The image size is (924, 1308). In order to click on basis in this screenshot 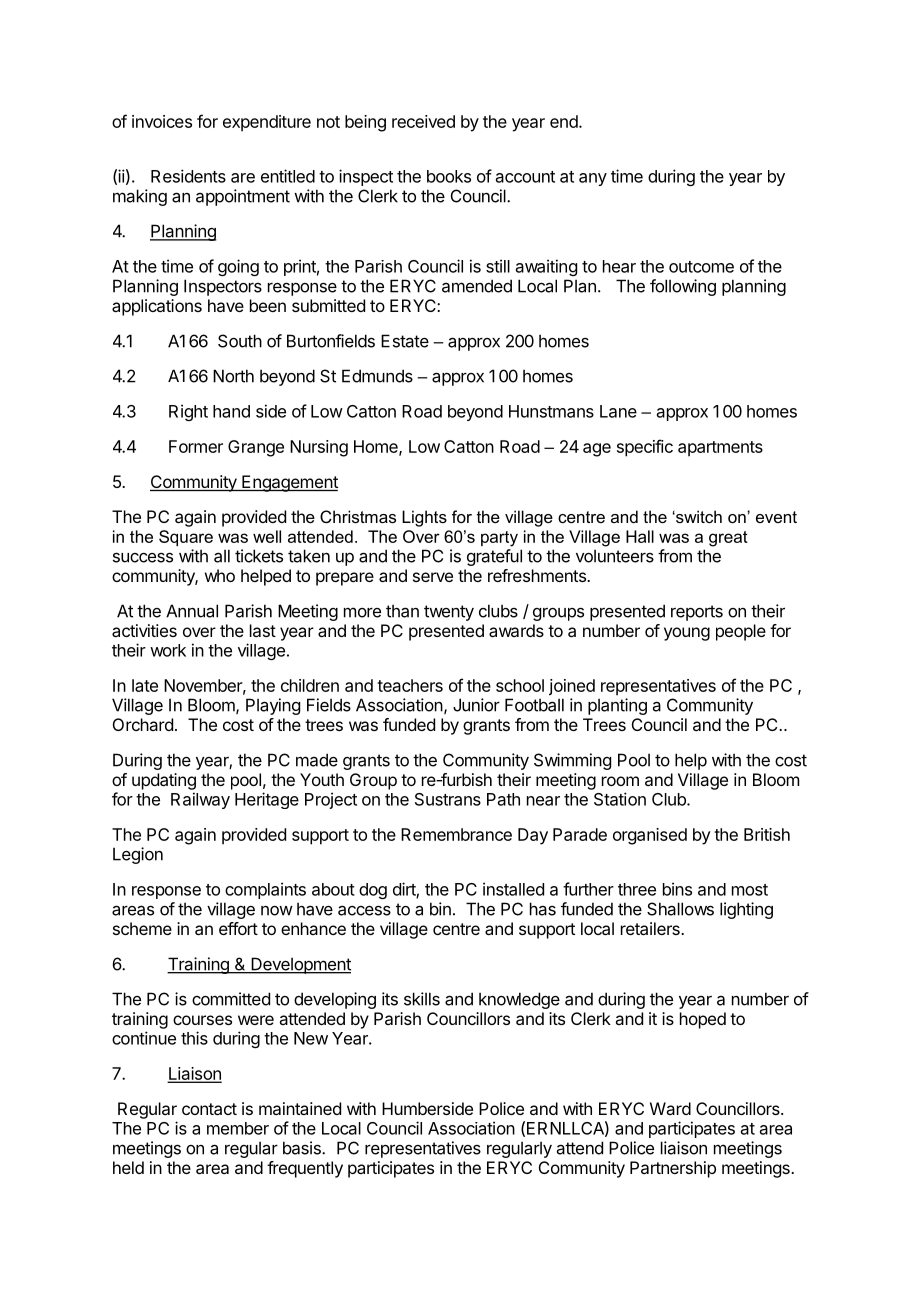, I will do `click(303, 1148)`.
